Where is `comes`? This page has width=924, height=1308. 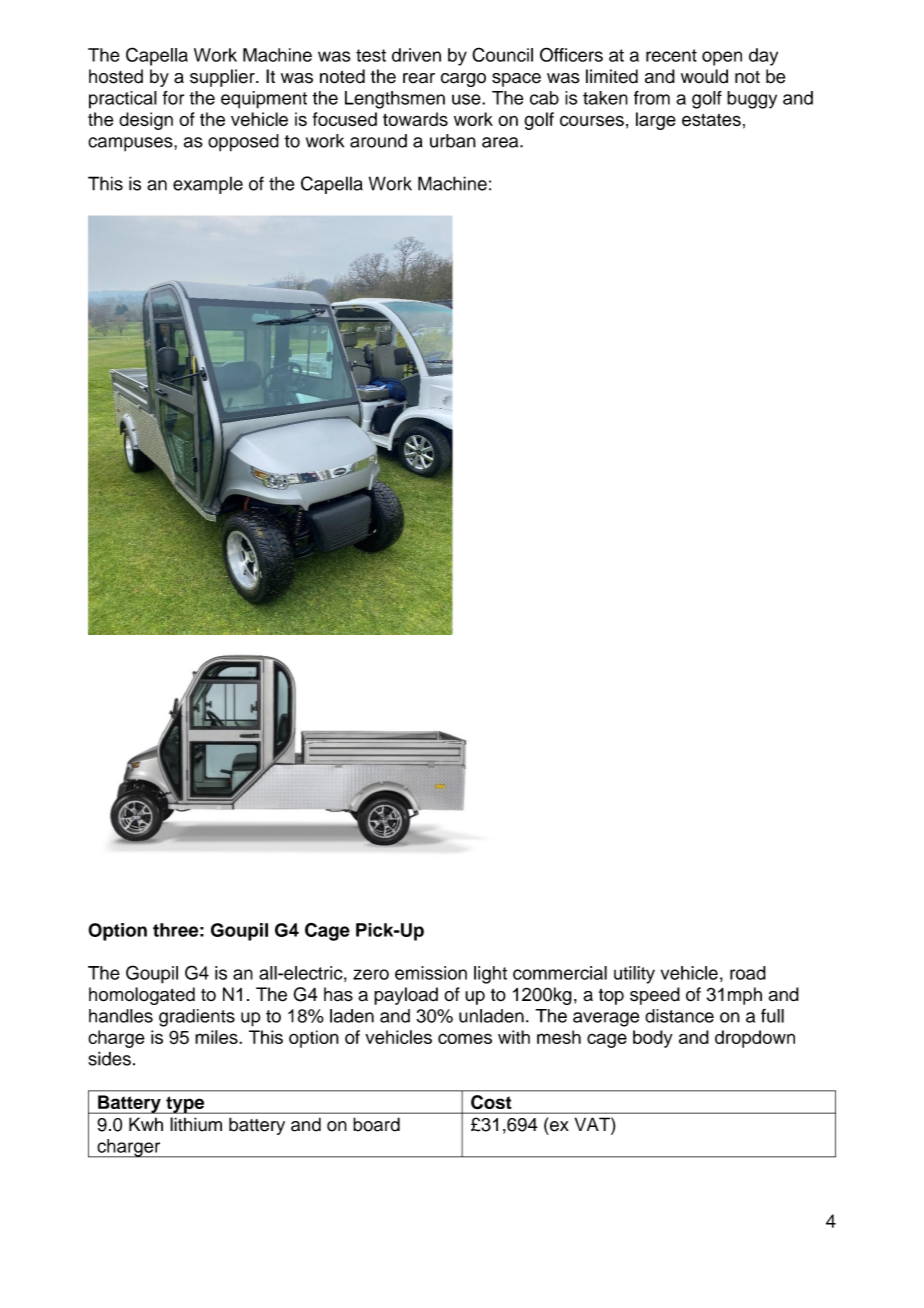 comes is located at coordinates (465, 1038).
